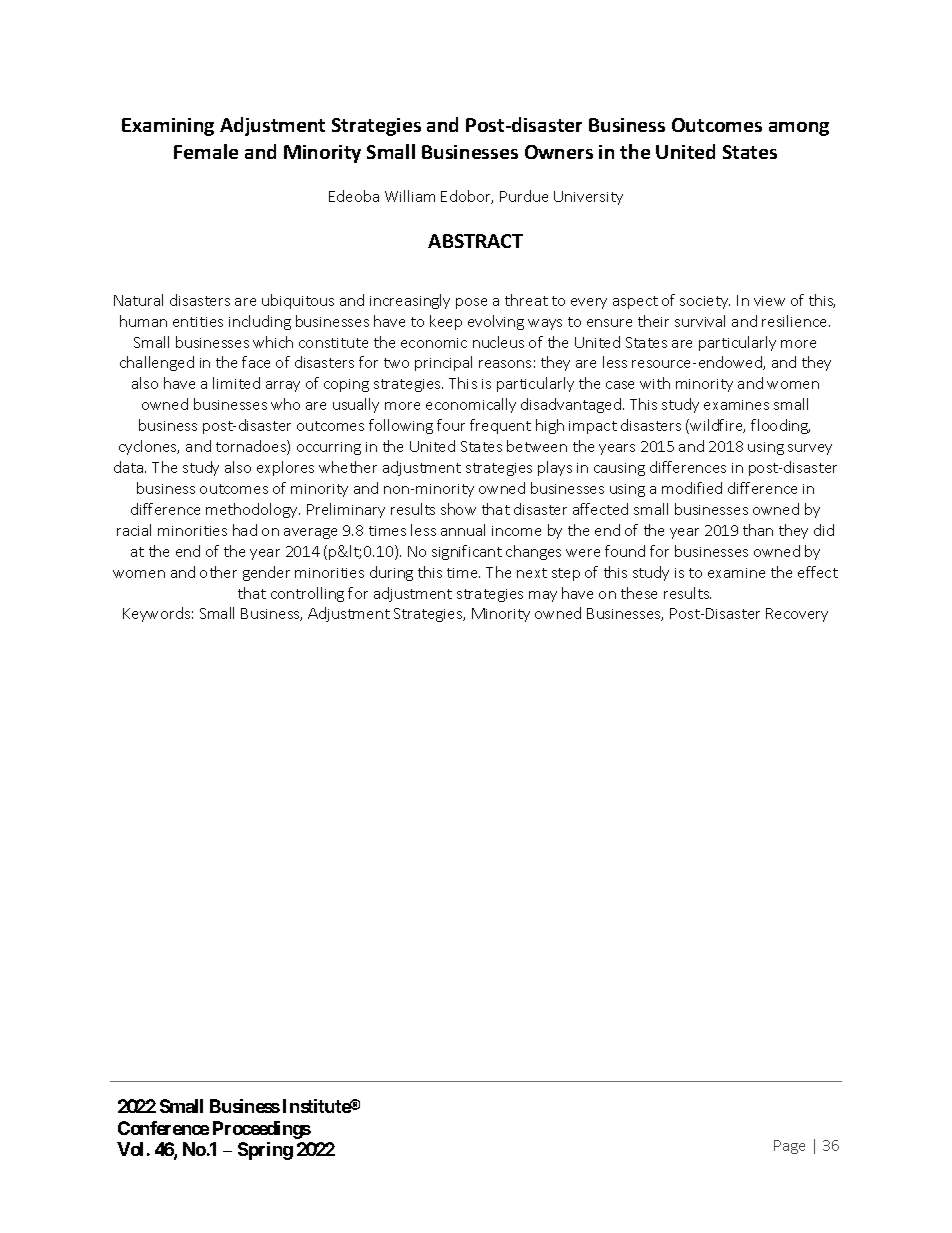 This document has height=1233, width=952. I want to click on Proceedings, so click(262, 1130).
